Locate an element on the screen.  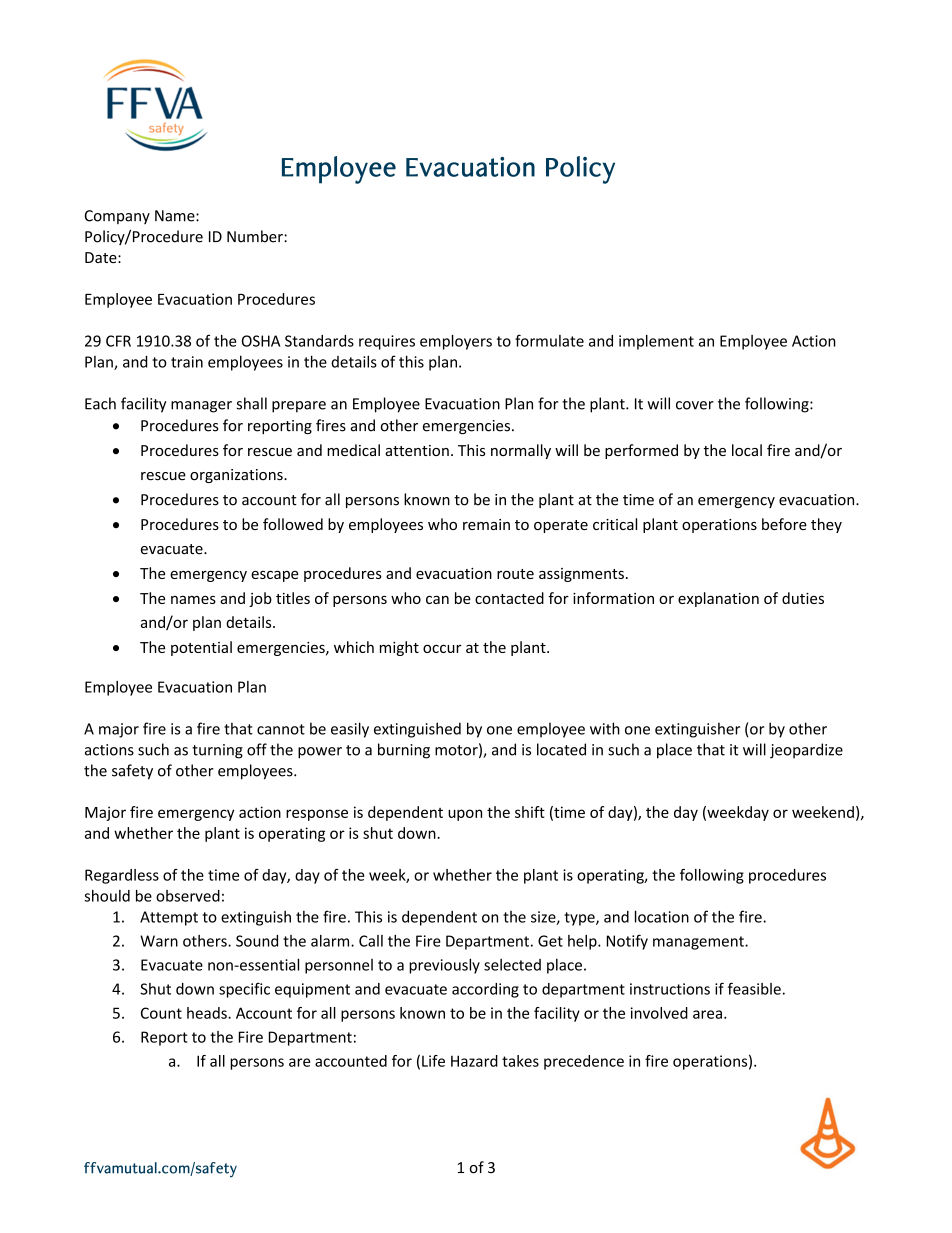
heads is located at coordinates (208, 1013).
